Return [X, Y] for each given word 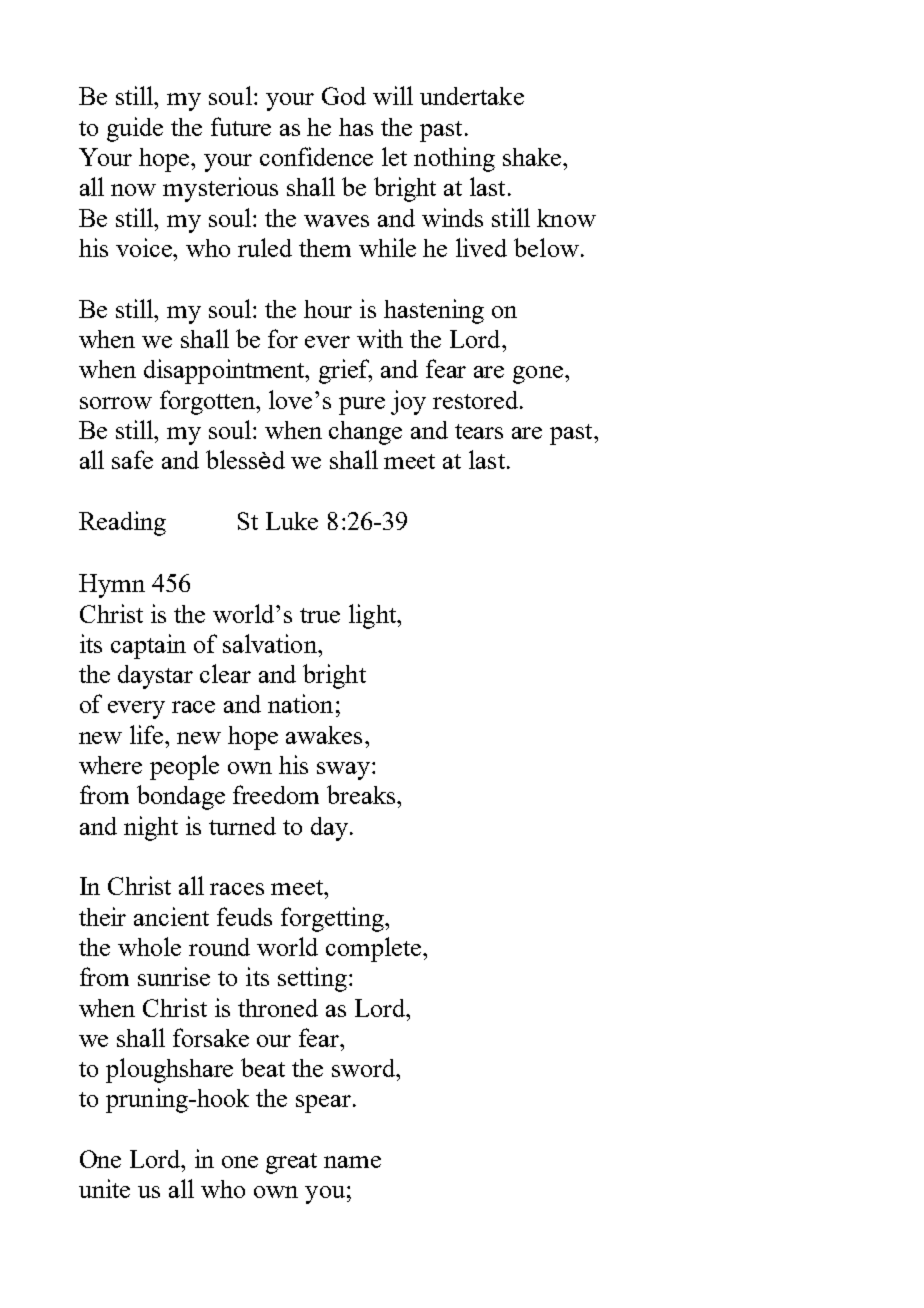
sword [365, 1068]
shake [532, 157]
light [374, 616]
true [320, 615]
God [344, 96]
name [352, 1162]
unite [104, 1188]
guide [135, 129]
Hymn [112, 586]
